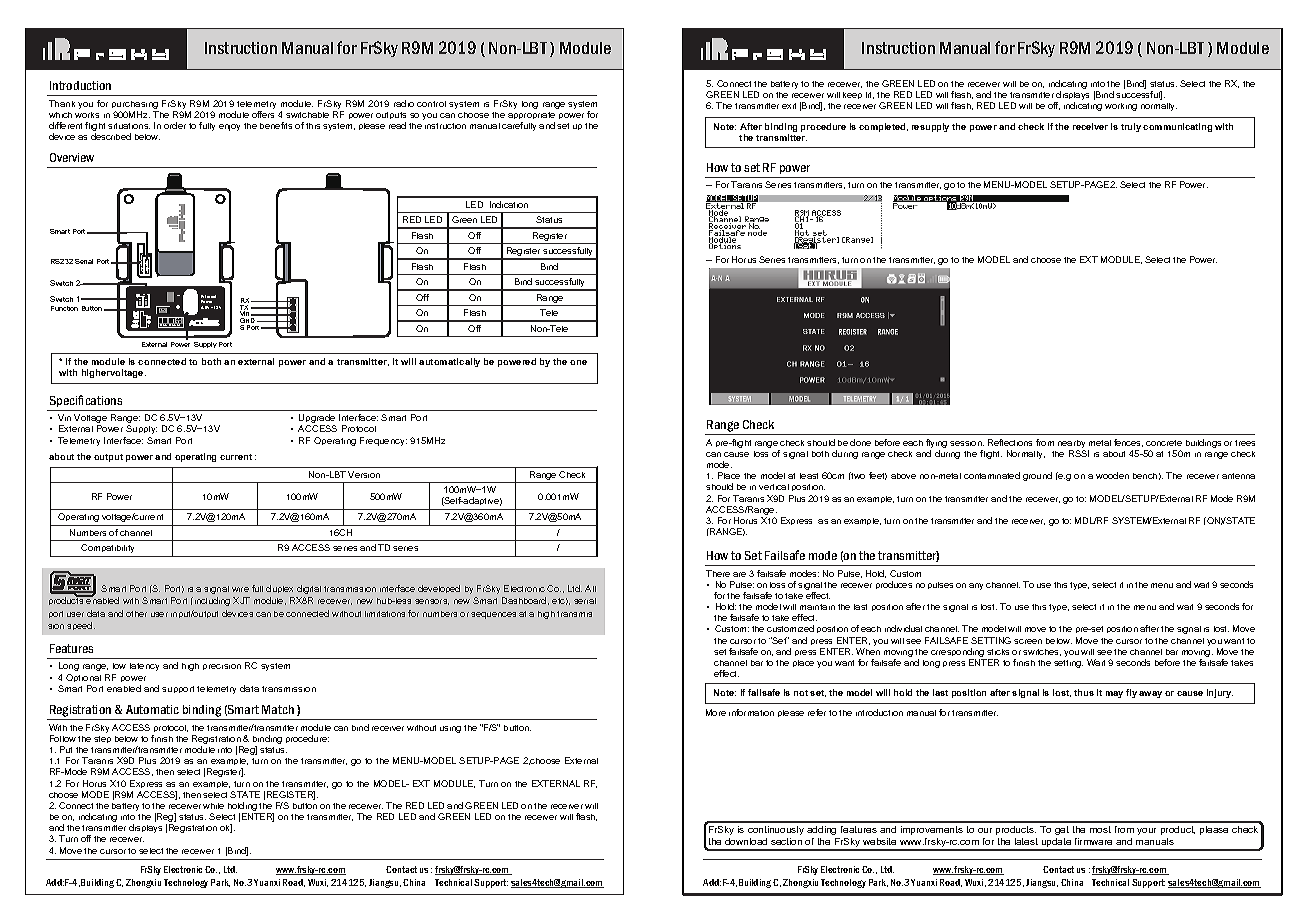 The image size is (1308, 924). Describe the element at coordinates (213, 806) in the screenshot. I see `while` at that location.
